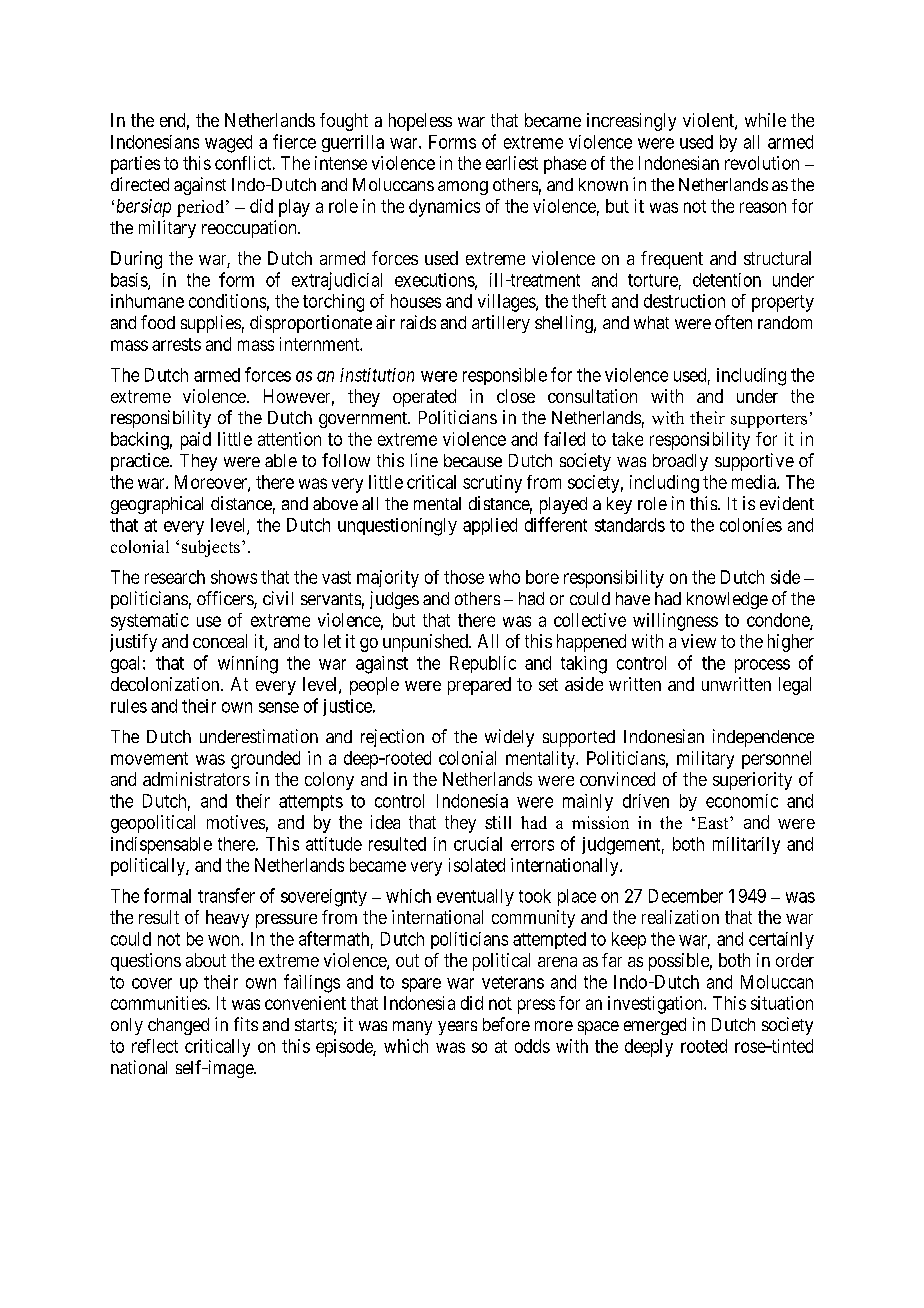 Image resolution: width=924 pixels, height=1308 pixels. What do you see at coordinates (234, 577) in the screenshot?
I see `shows` at bounding box center [234, 577].
